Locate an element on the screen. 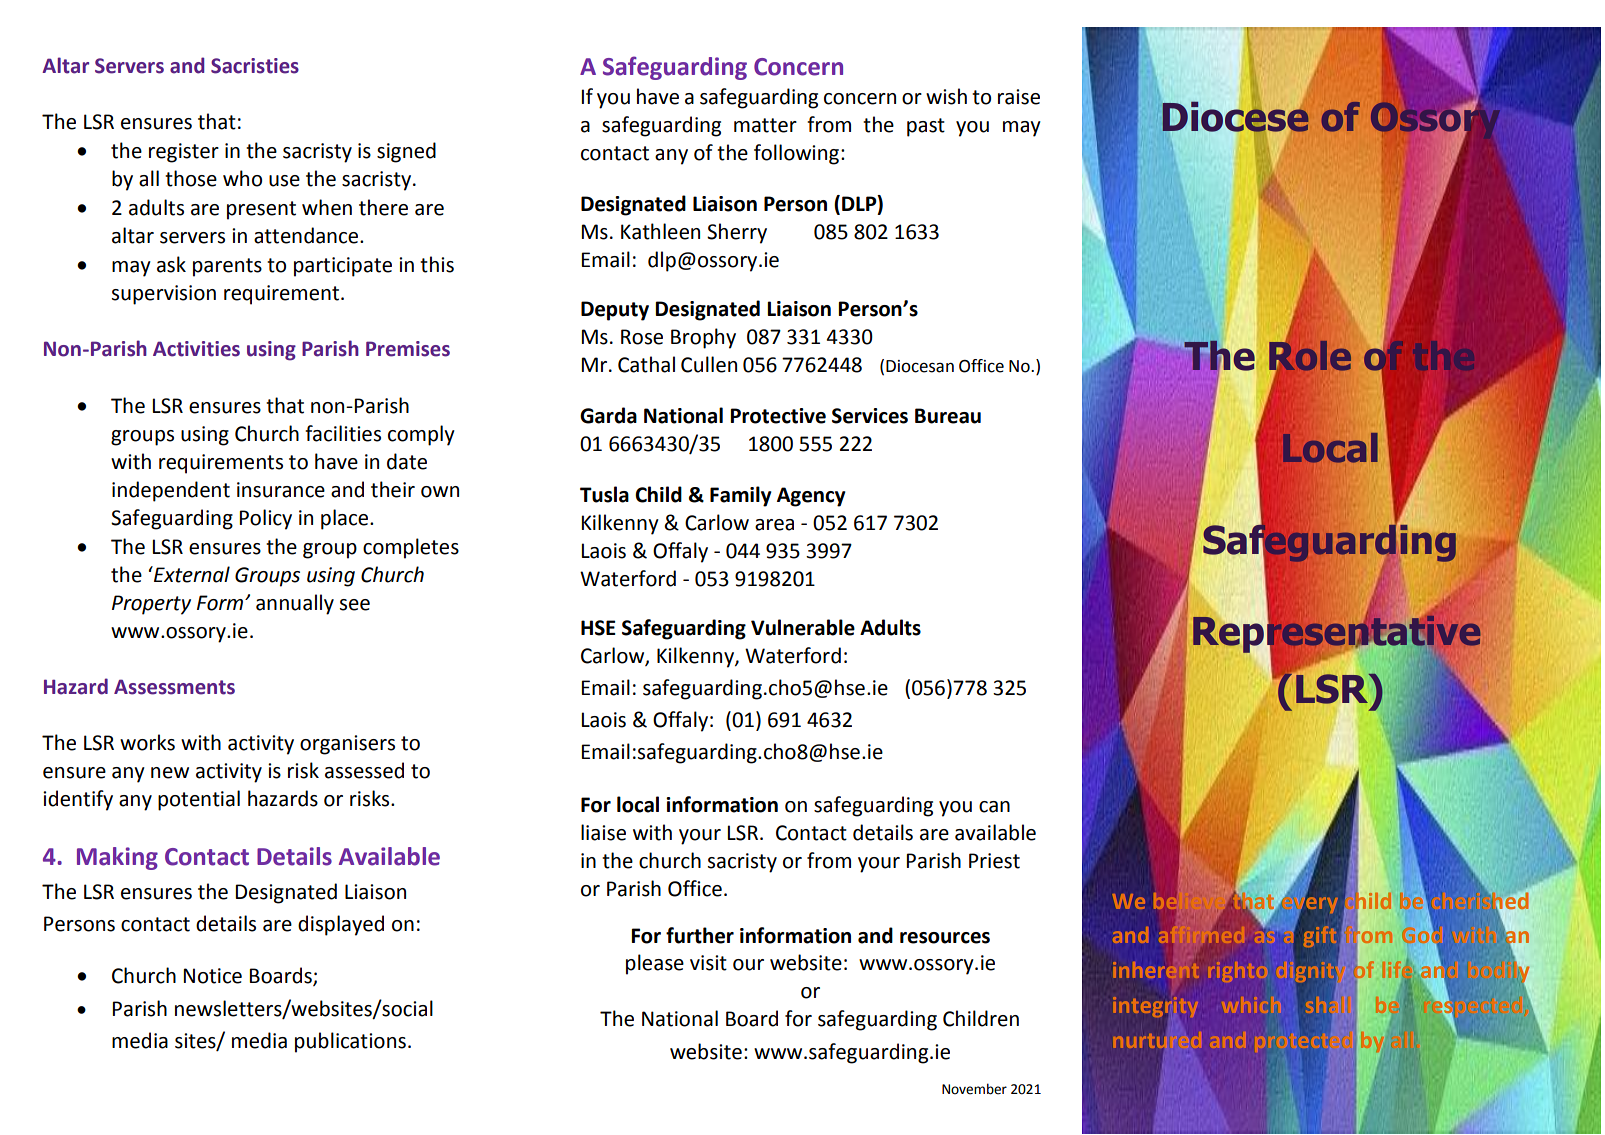 The height and width of the screenshot is (1135, 1605). November is located at coordinates (974, 1089).
